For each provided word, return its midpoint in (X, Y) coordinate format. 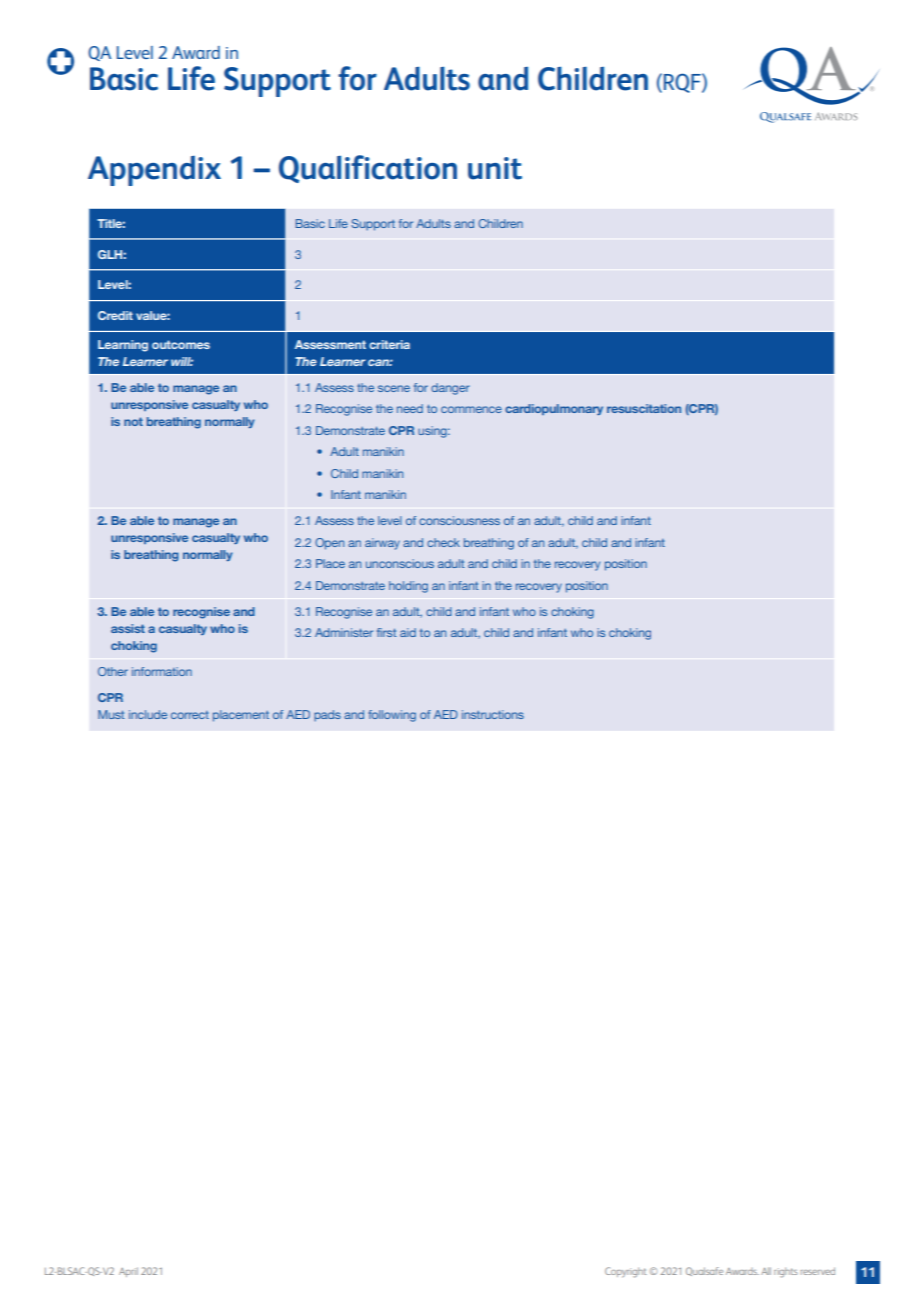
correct (190, 715)
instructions (493, 714)
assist (128, 628)
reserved (818, 1271)
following (392, 716)
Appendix (154, 171)
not (133, 421)
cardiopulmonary (554, 409)
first (387, 632)
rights (786, 1272)
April (128, 1272)
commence (471, 409)
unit (495, 168)
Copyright (626, 1272)
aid (408, 632)
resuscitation (644, 408)
